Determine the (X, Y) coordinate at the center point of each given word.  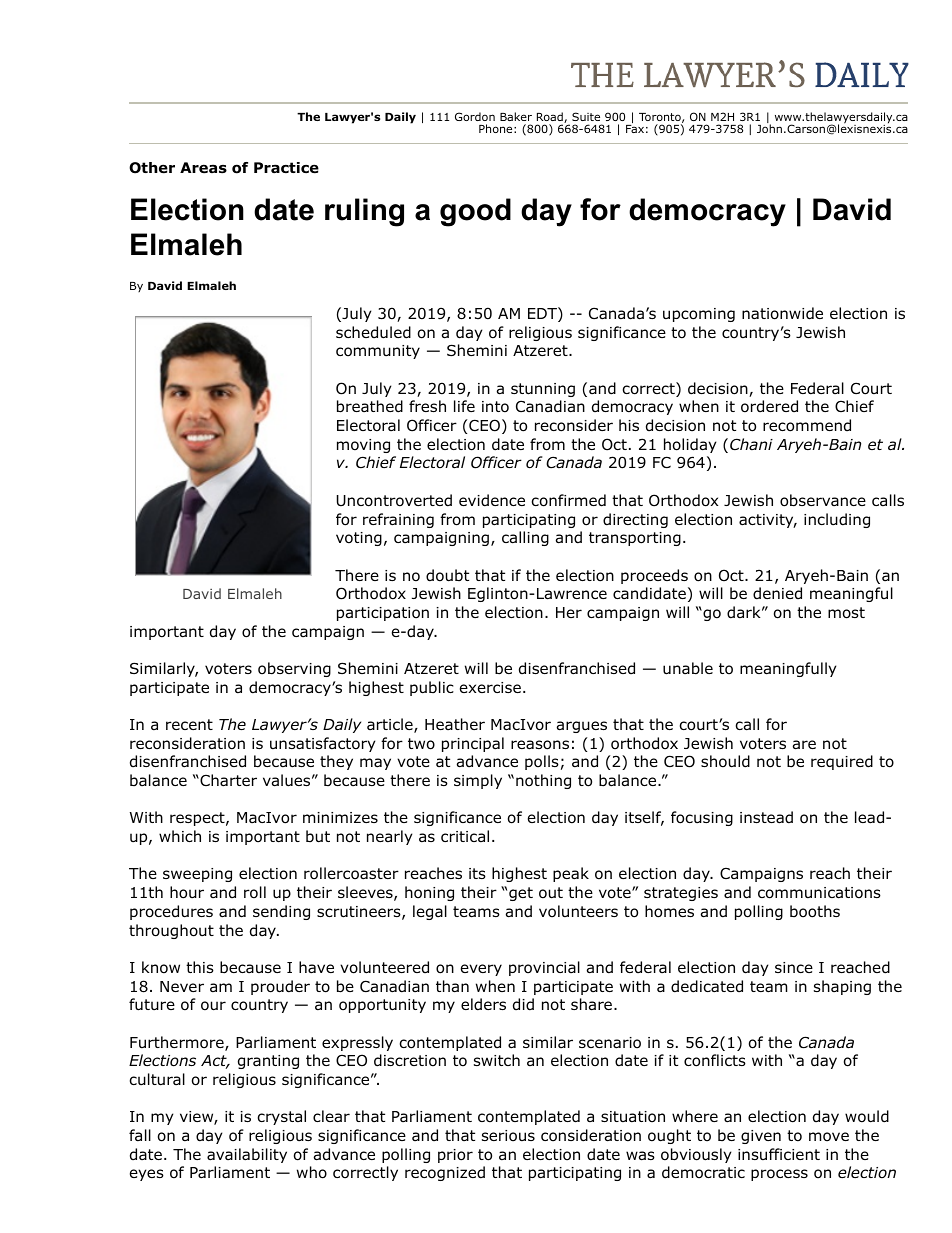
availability (247, 1155)
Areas (203, 168)
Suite (586, 116)
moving (363, 446)
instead (766, 817)
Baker (516, 116)
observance (823, 500)
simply (478, 781)
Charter (227, 780)
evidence (492, 500)
